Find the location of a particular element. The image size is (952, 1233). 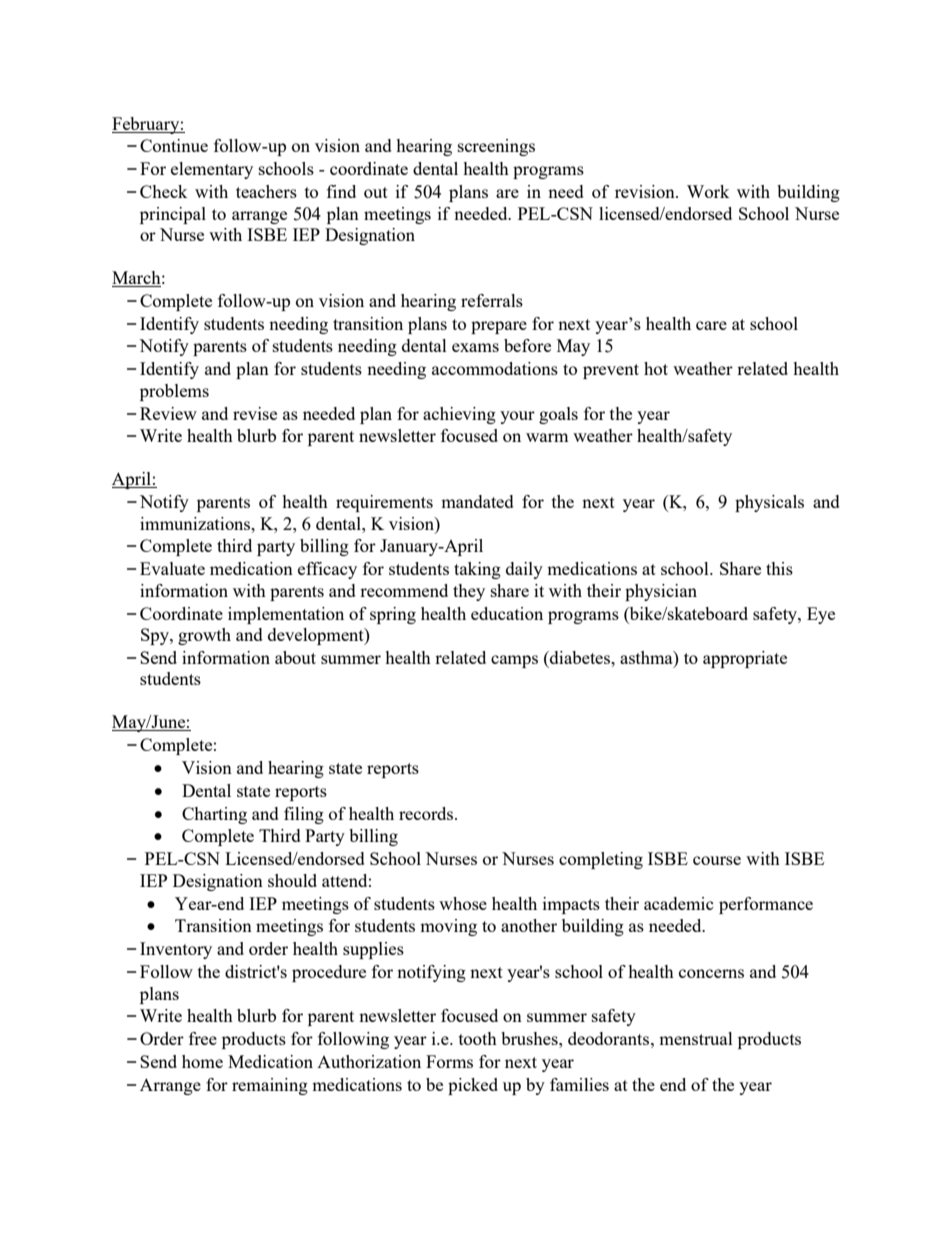

Work is located at coordinates (708, 191).
